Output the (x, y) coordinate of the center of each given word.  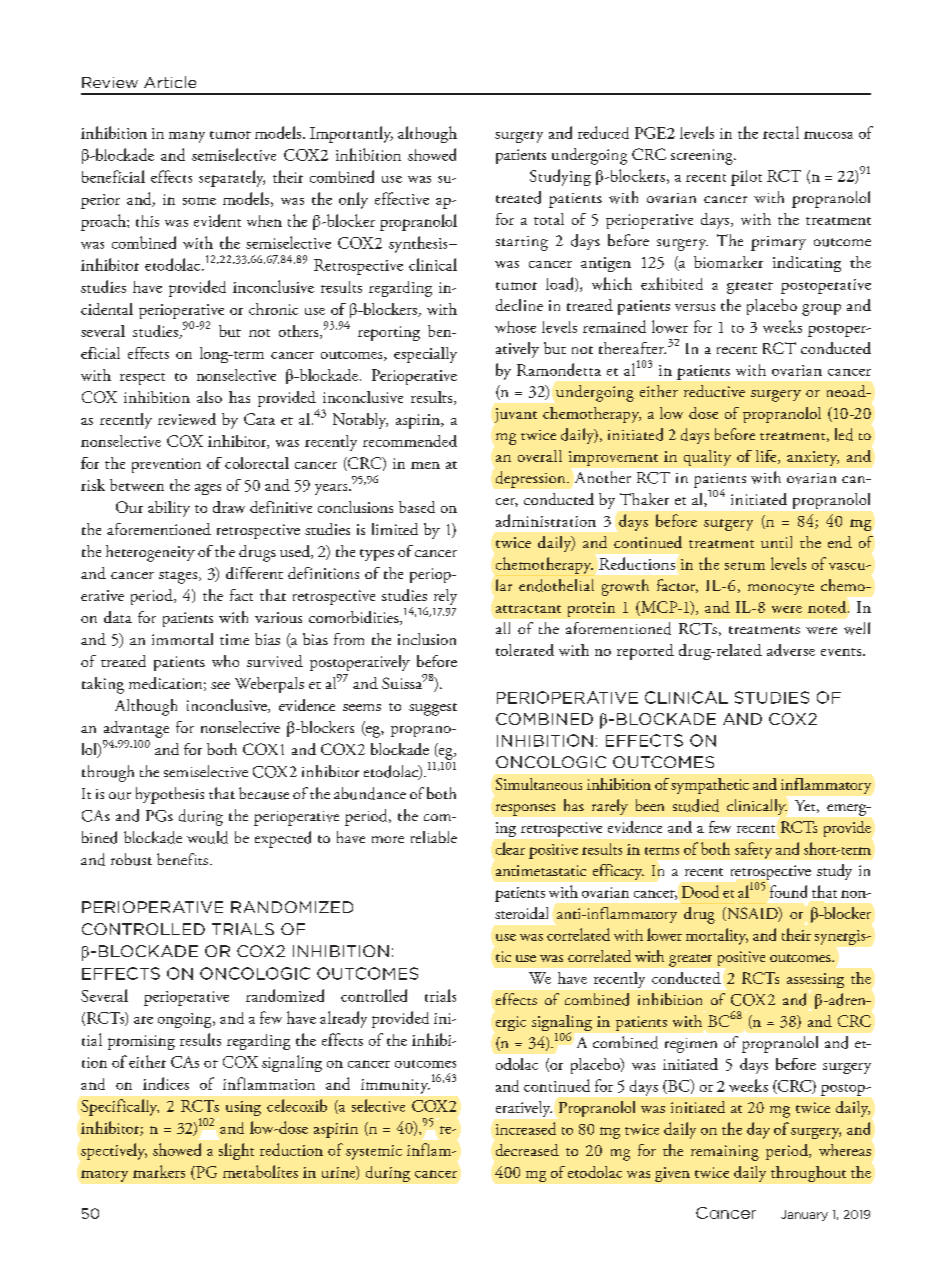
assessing (815, 980)
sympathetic (710, 786)
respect (142, 379)
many (187, 137)
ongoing (186, 1020)
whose (515, 327)
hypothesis (170, 795)
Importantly (351, 134)
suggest (433, 709)
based (417, 507)
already (343, 1019)
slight (236, 1151)
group (821, 310)
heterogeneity (150, 553)
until (776, 542)
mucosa (828, 135)
